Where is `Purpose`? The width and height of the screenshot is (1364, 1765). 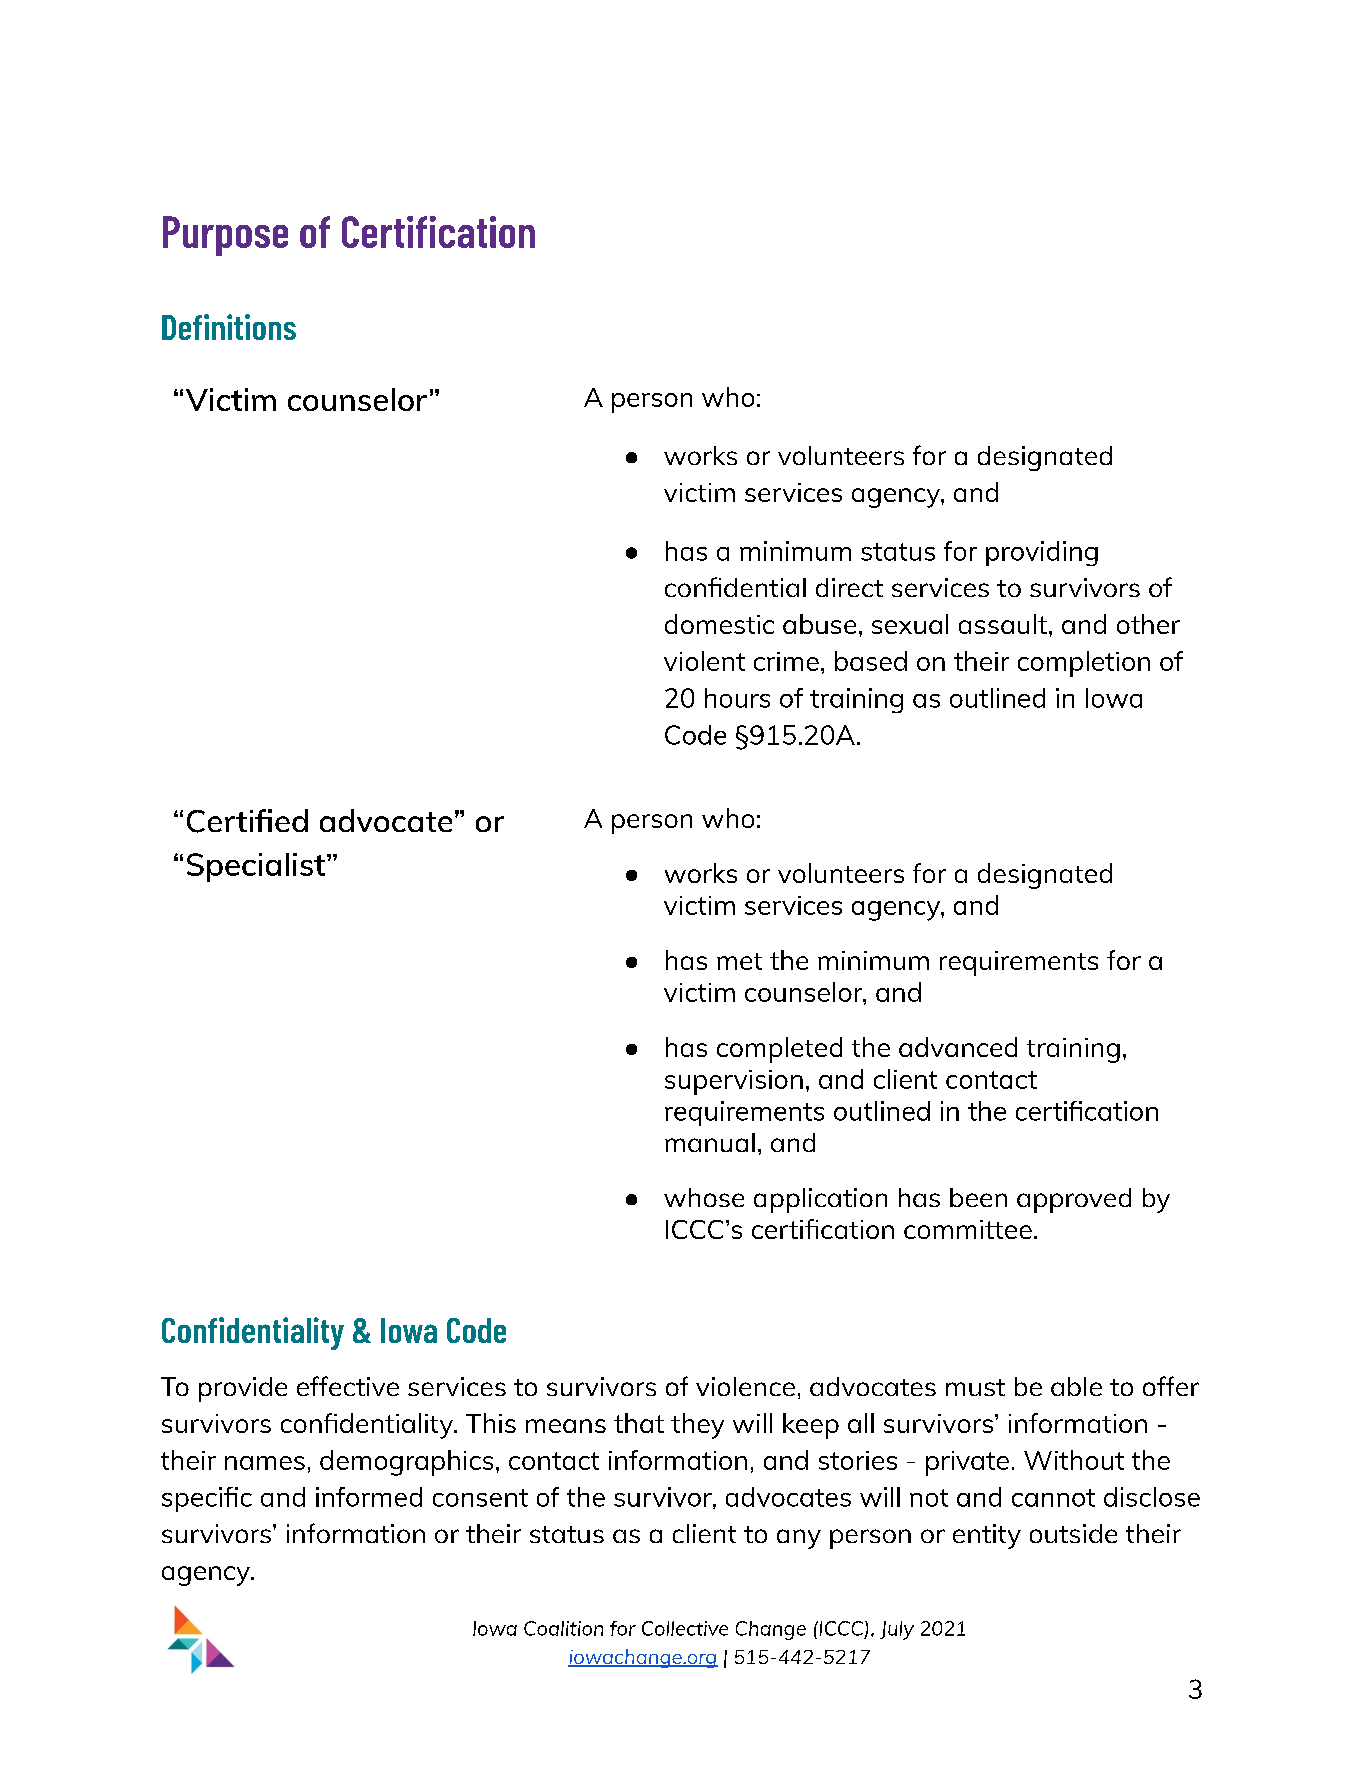
Purpose is located at coordinates (225, 236).
